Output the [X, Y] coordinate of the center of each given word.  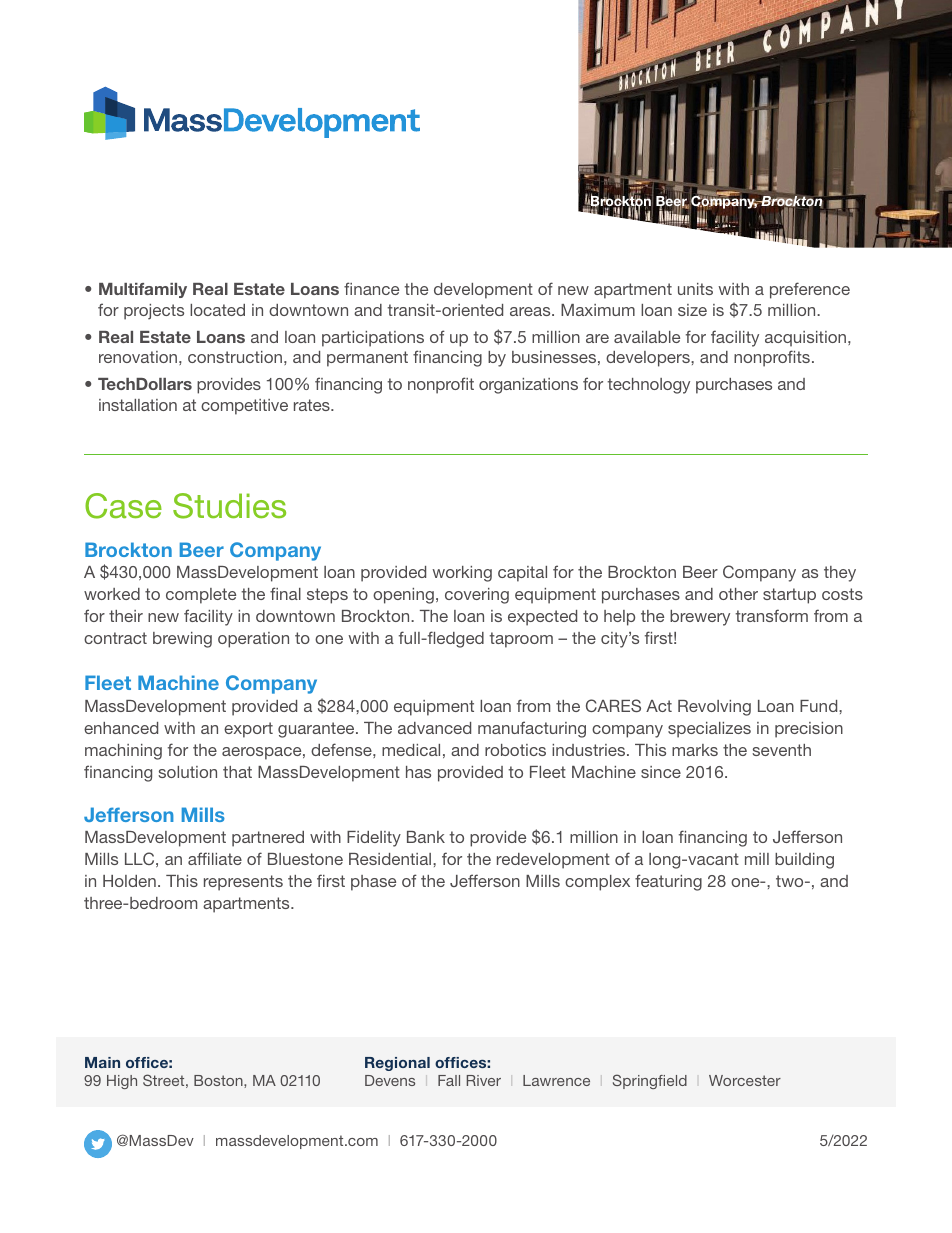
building [804, 861]
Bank [426, 837]
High [122, 1082]
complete [201, 596]
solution [187, 772]
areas [531, 311]
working [462, 574]
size [692, 310]
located [217, 310]
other [738, 594]
